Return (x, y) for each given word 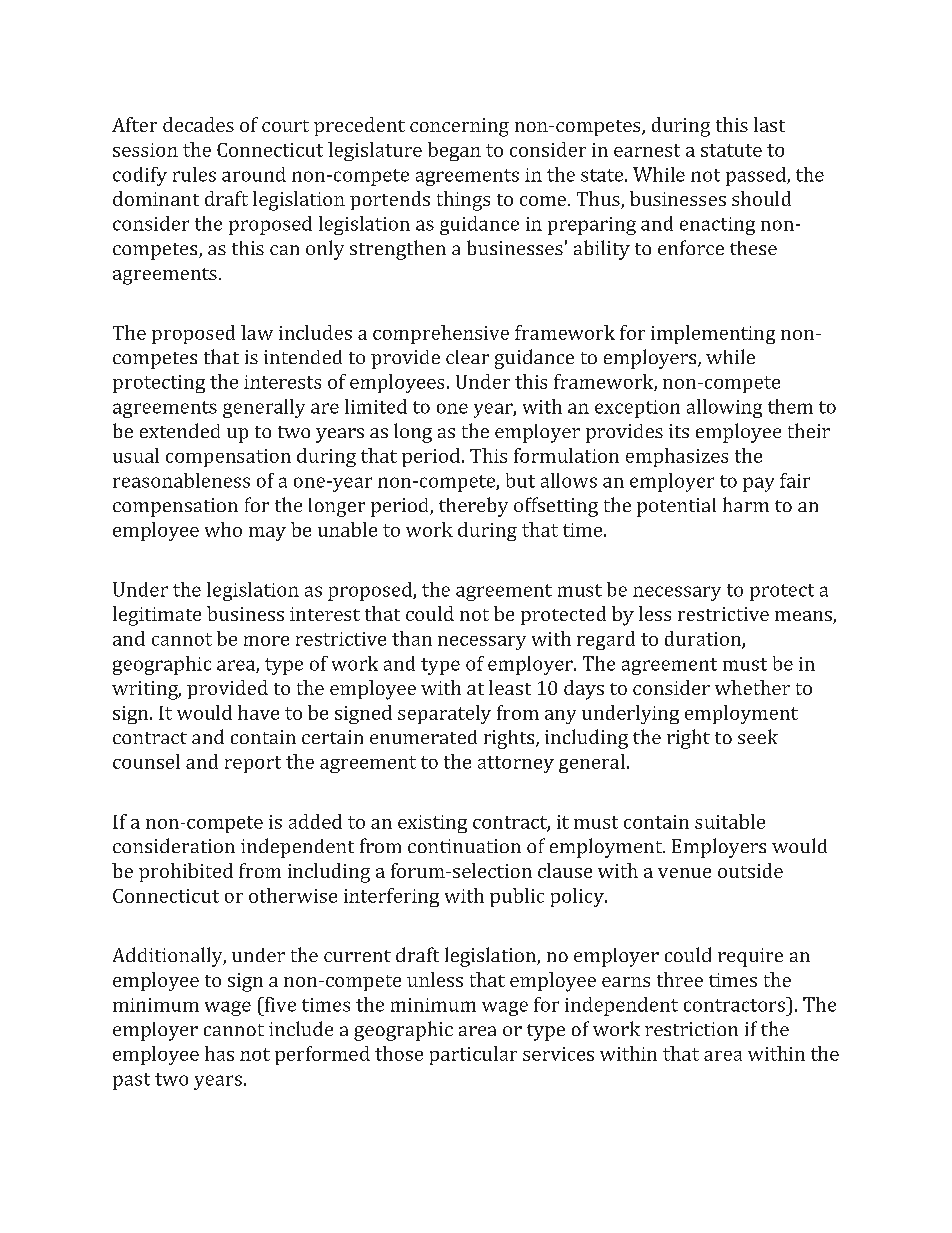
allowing (724, 408)
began (454, 151)
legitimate (157, 616)
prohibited (186, 872)
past (131, 1081)
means (804, 617)
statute (731, 150)
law (257, 332)
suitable (730, 821)
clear (467, 357)
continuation (464, 846)
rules (194, 174)
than (412, 638)
